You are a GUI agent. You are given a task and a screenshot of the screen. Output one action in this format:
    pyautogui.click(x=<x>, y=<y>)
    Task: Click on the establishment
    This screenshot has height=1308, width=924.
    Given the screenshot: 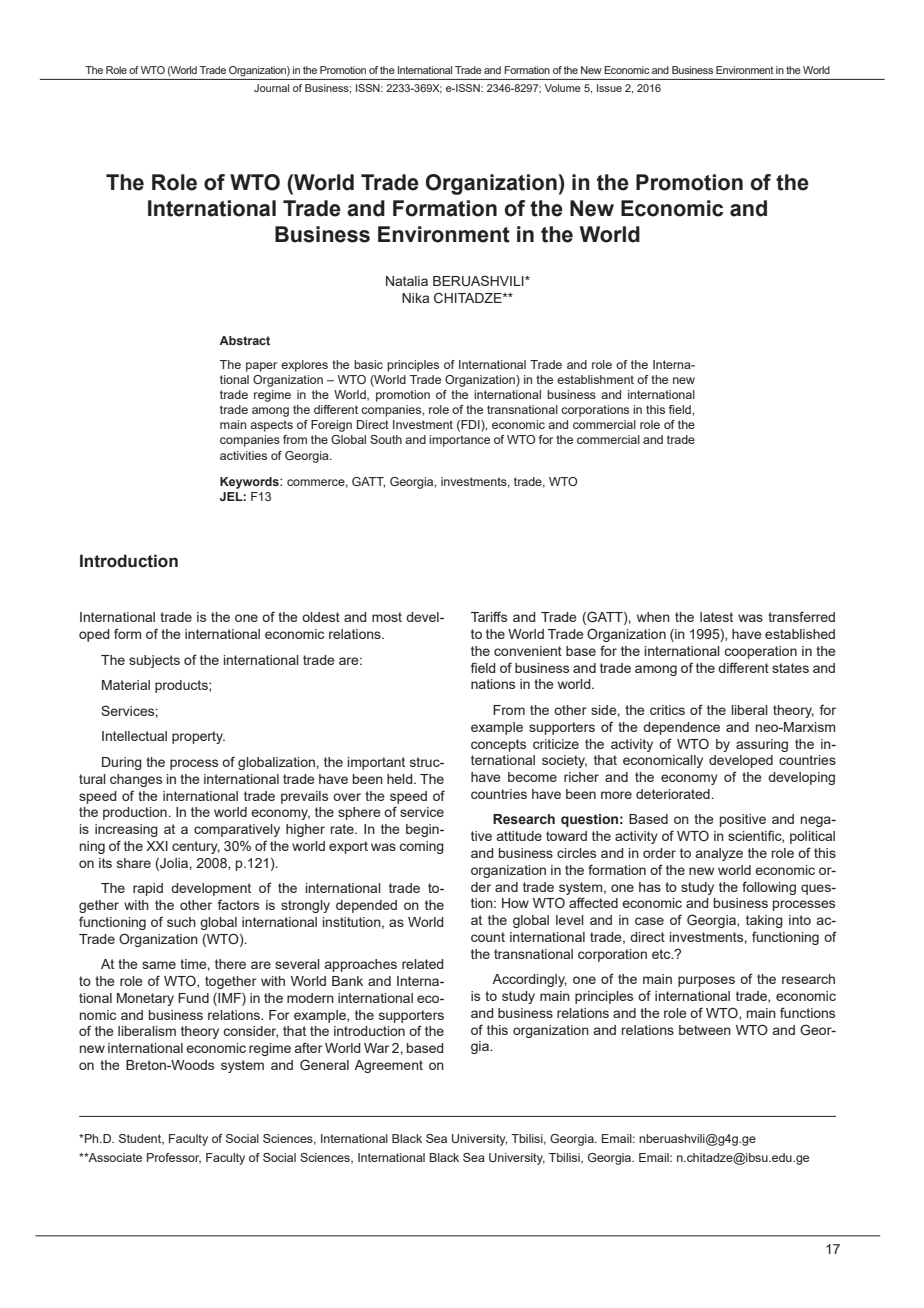 What is the action you would take?
    pyautogui.click(x=595, y=379)
